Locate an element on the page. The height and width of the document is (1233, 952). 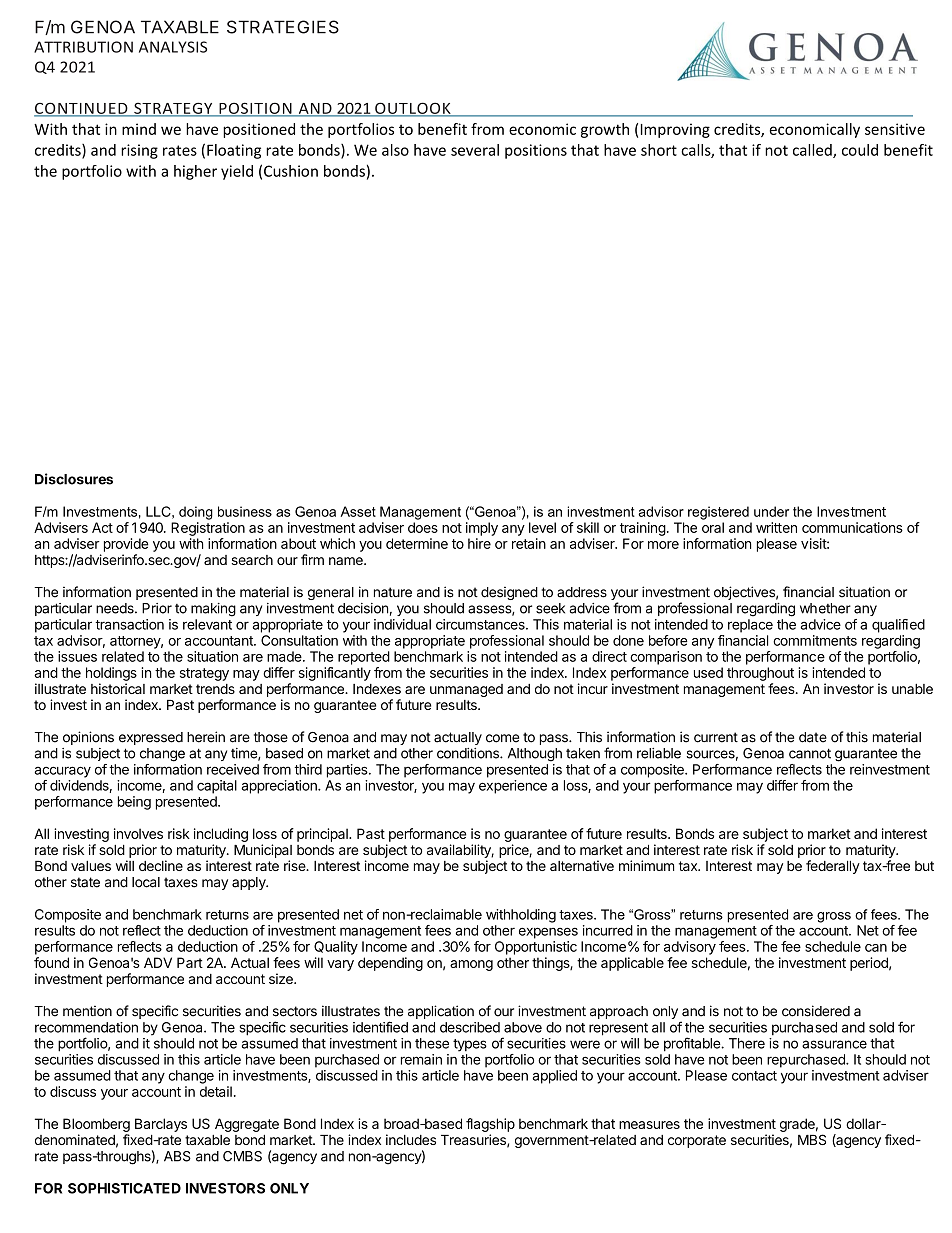
Disclosures is located at coordinates (74, 479).
